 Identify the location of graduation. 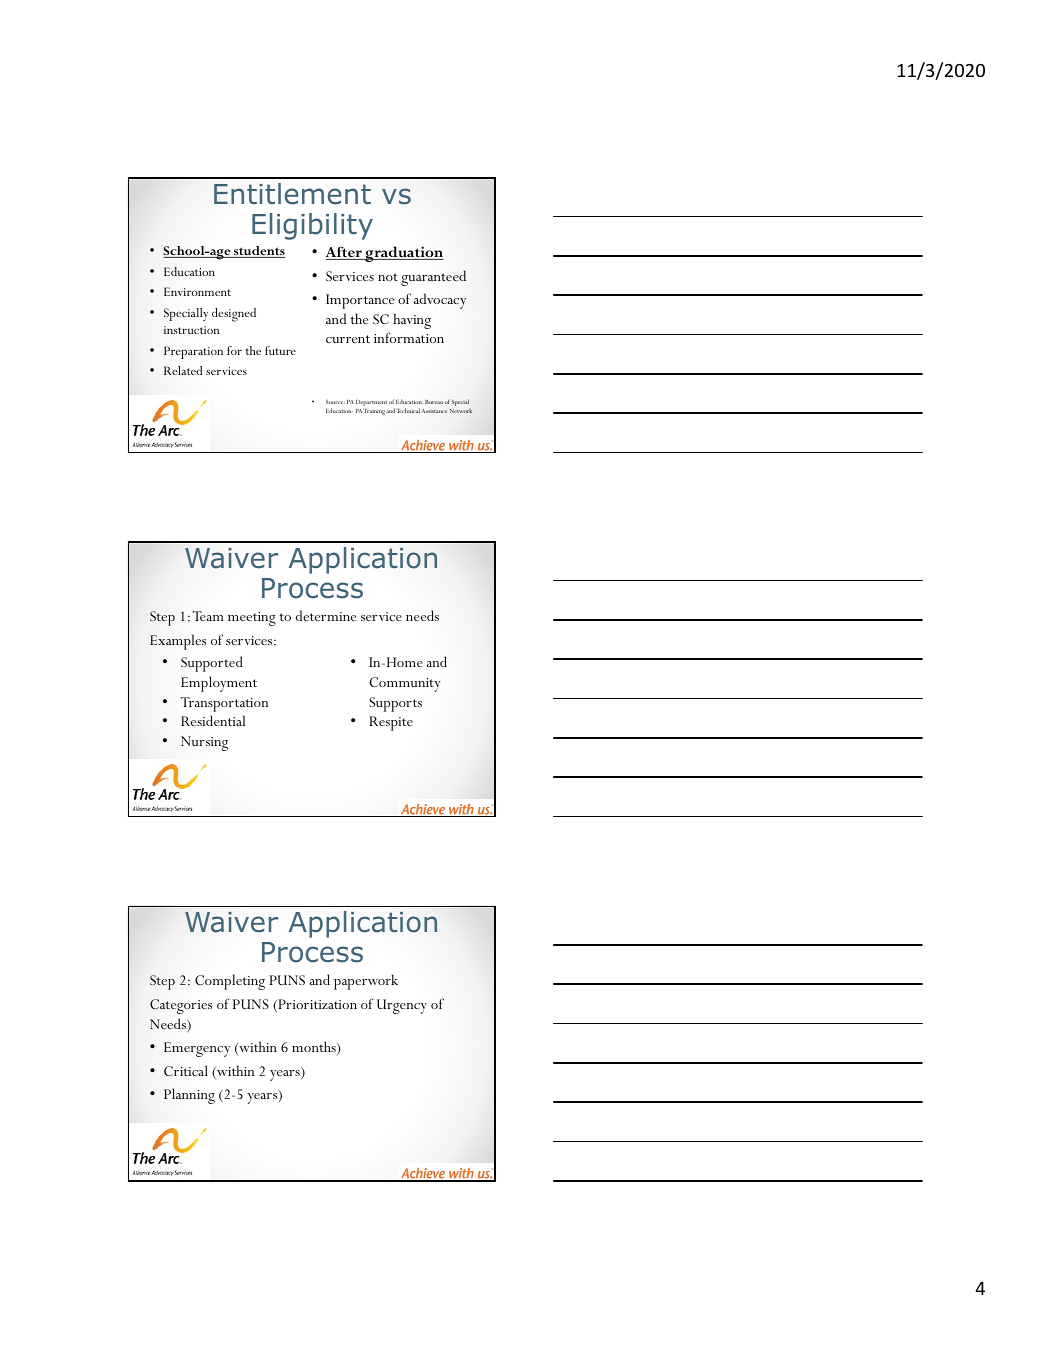
(403, 254).
